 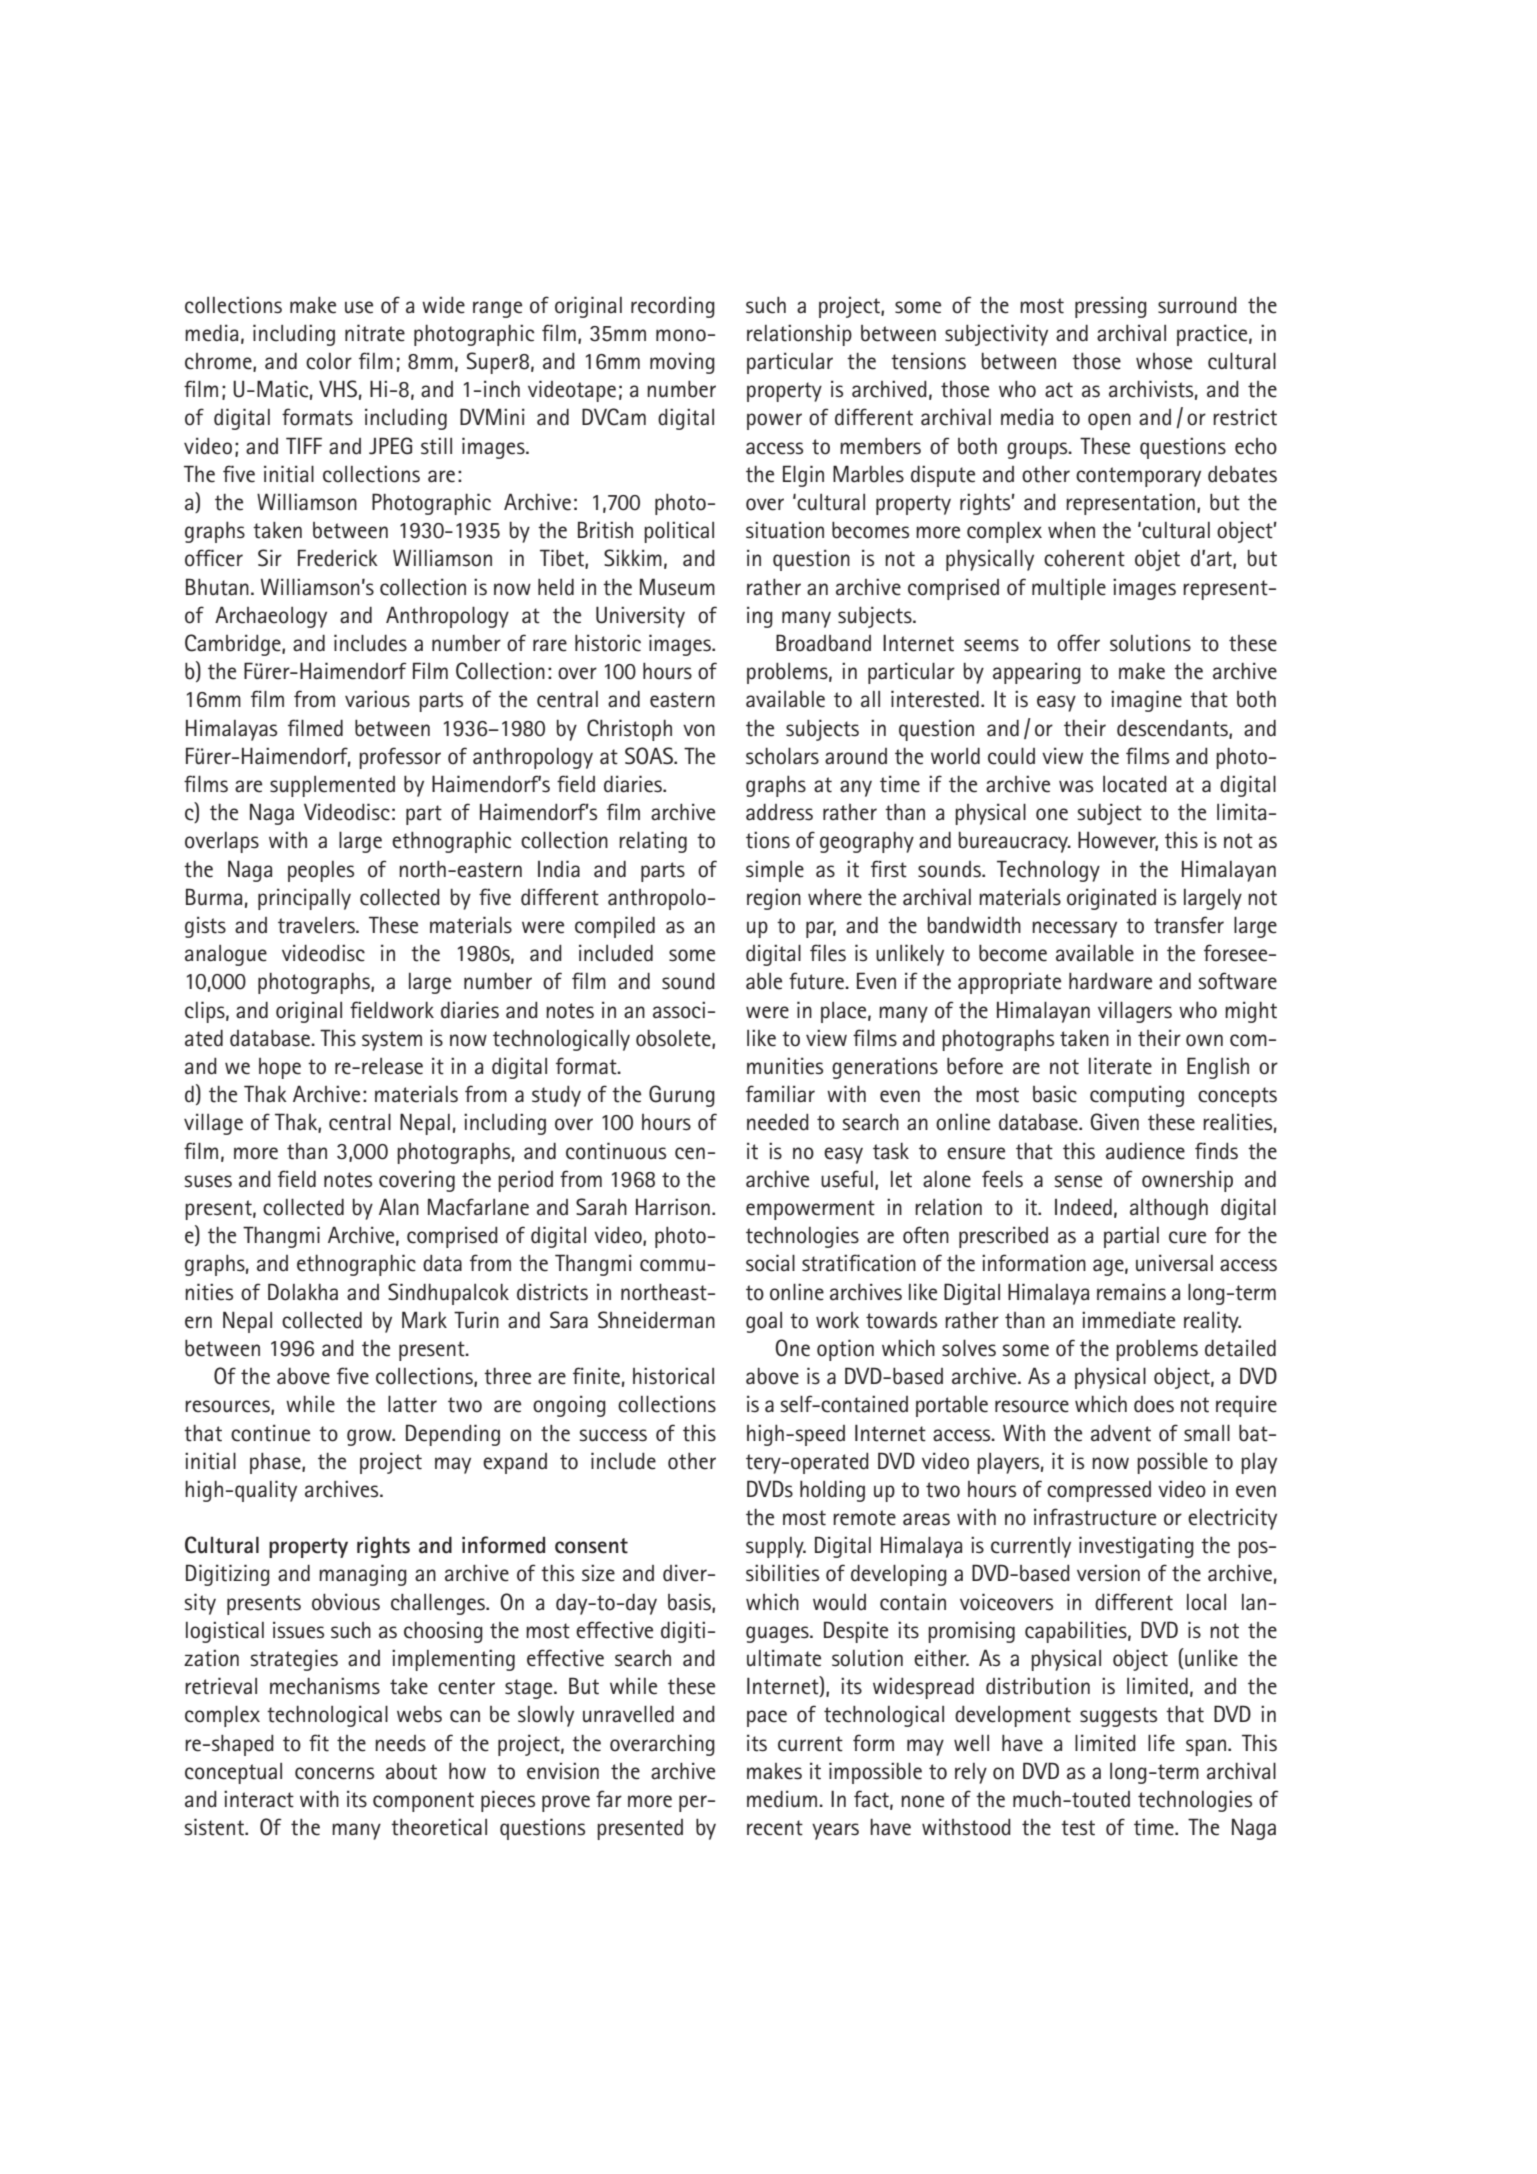 I want to click on concerns, so click(x=334, y=1773).
